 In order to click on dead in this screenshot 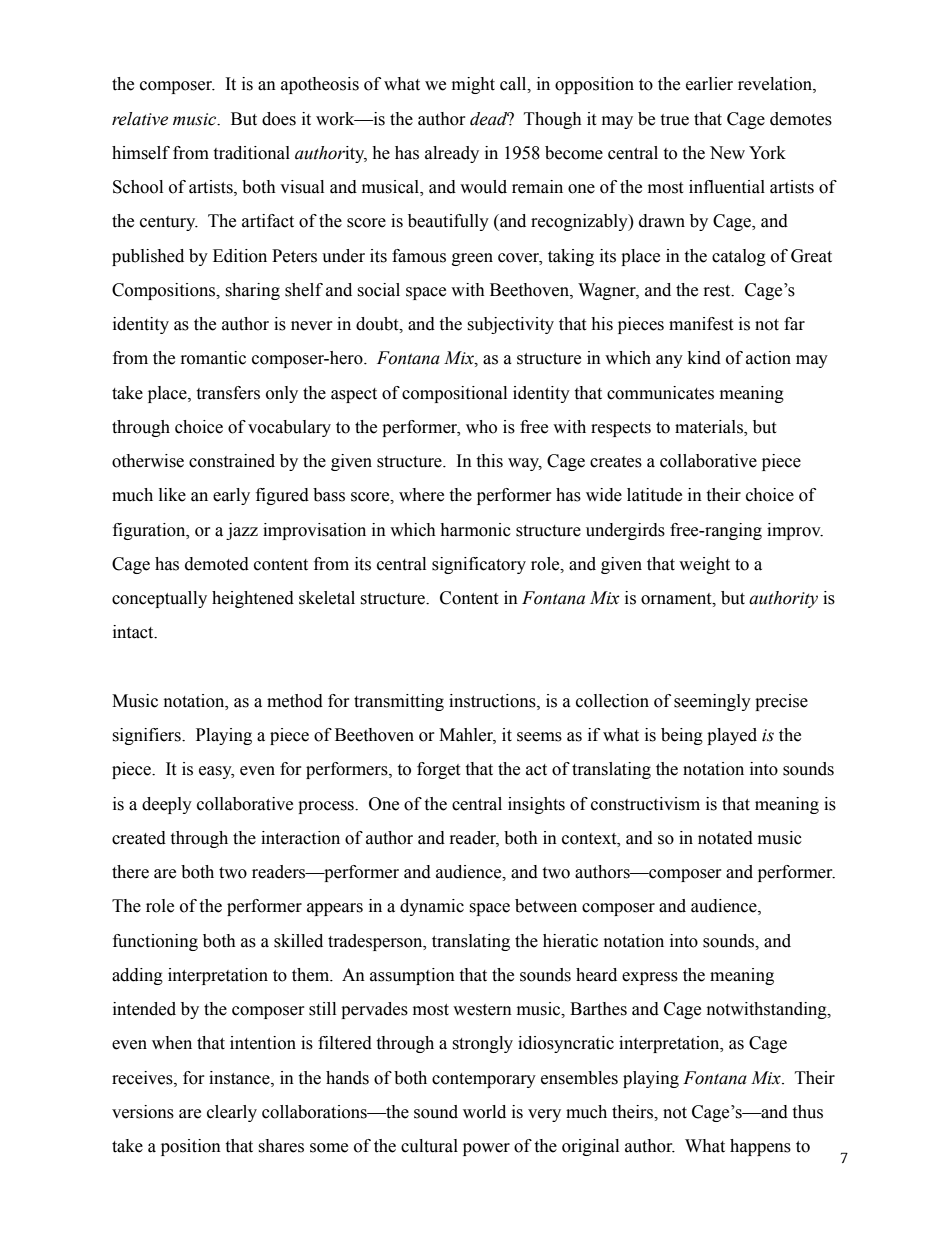, I will do `click(490, 119)`.
